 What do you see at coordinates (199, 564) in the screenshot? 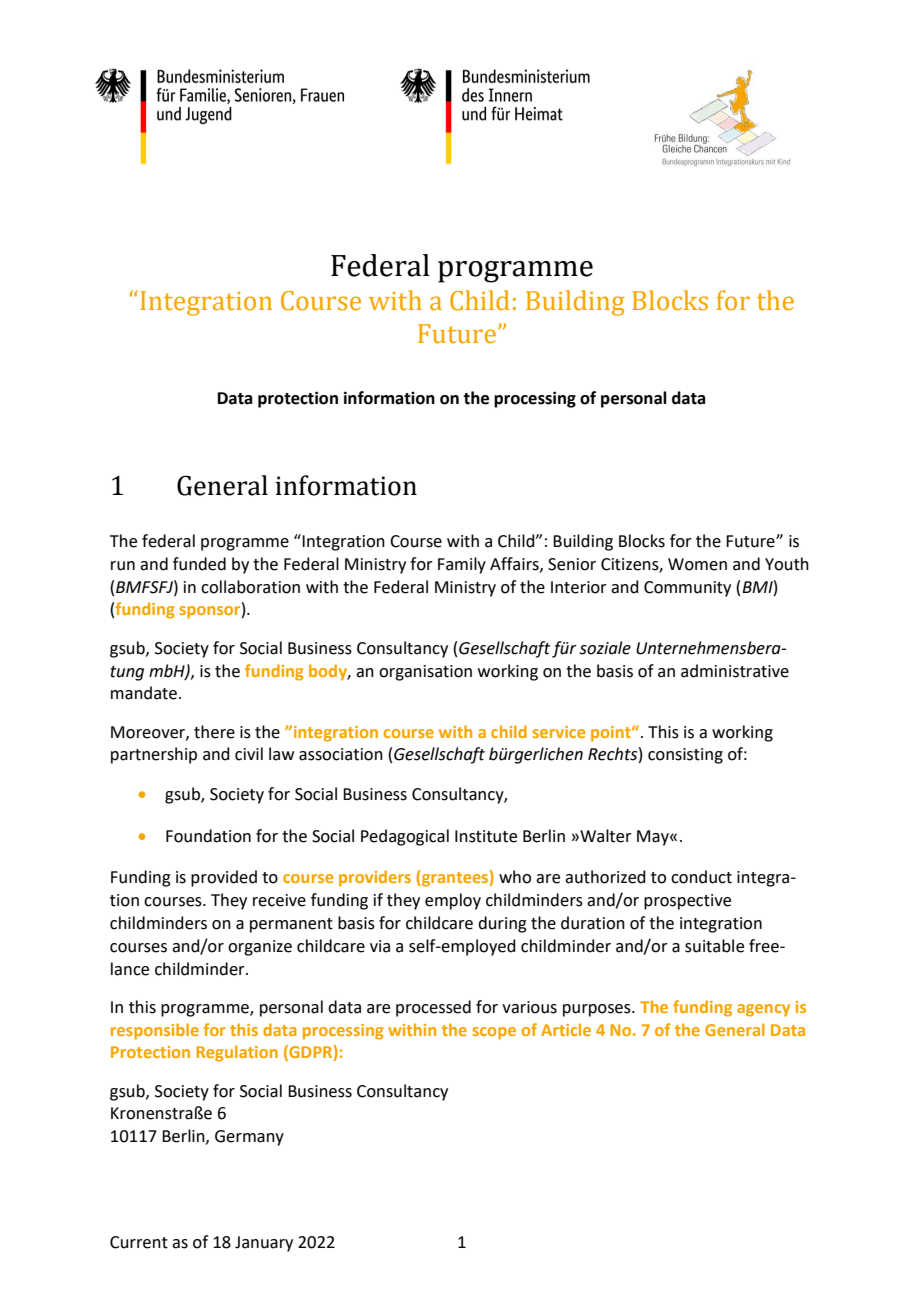
I see `funded` at bounding box center [199, 564].
